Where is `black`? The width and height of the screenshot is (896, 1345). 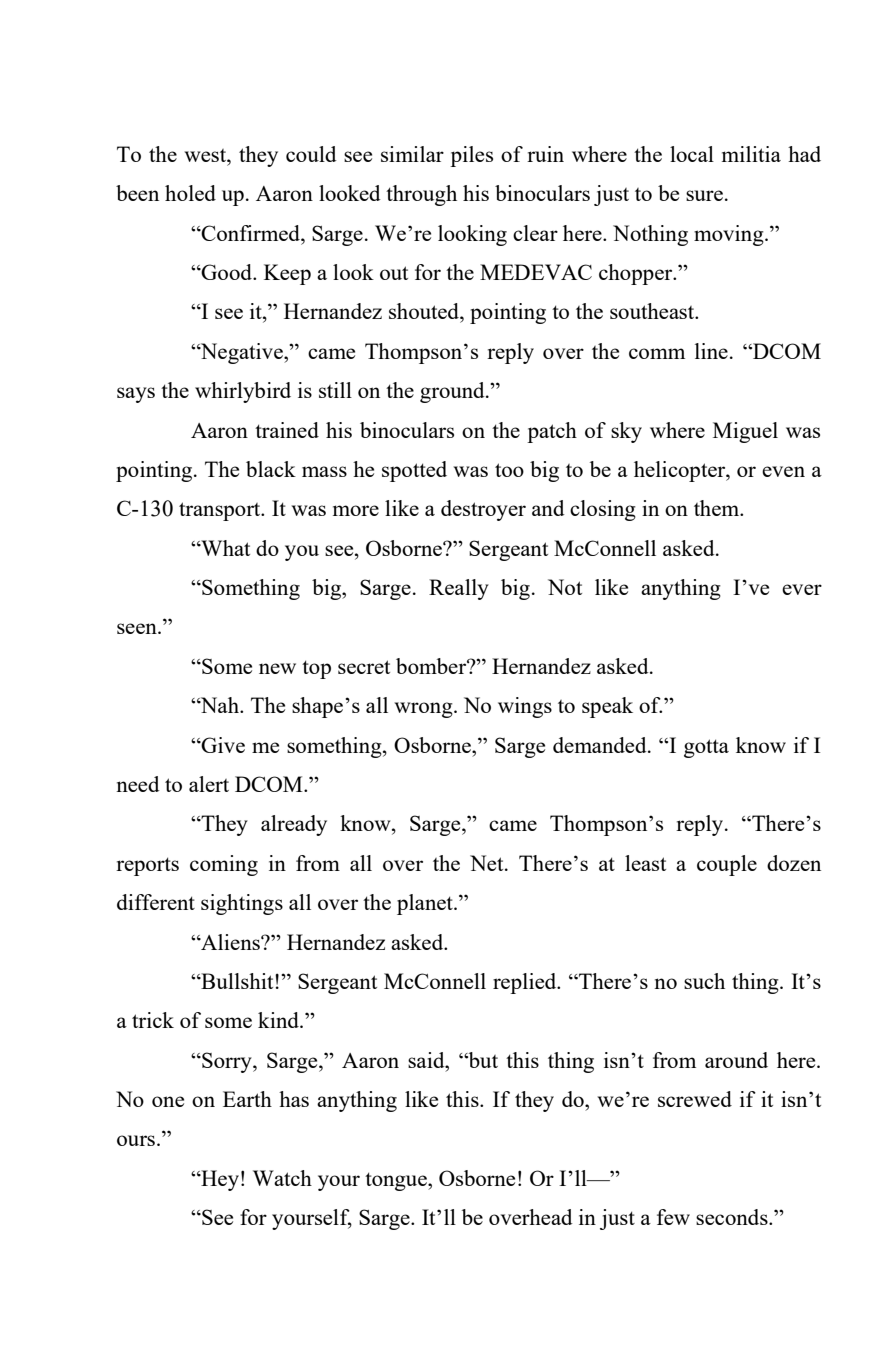 black is located at coordinates (271, 469).
